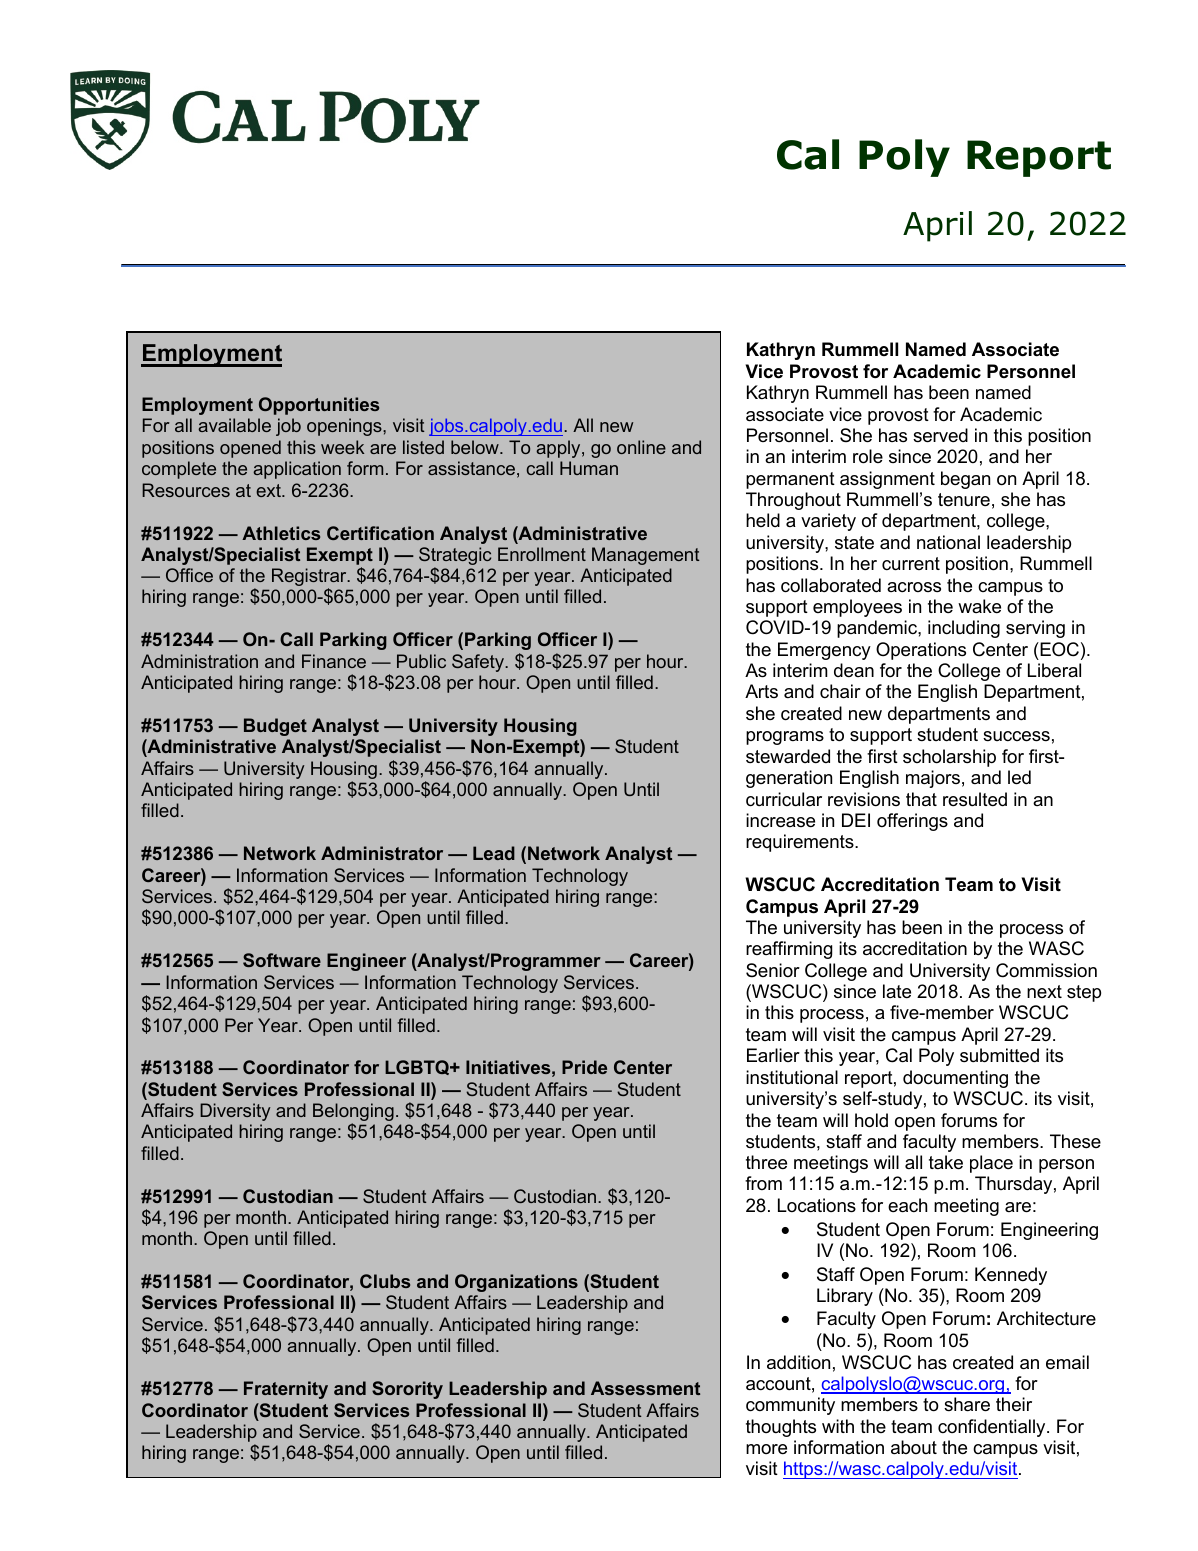 This page has height=1551, width=1198. What do you see at coordinates (334, 661) in the page?
I see `Finance` at bounding box center [334, 661].
